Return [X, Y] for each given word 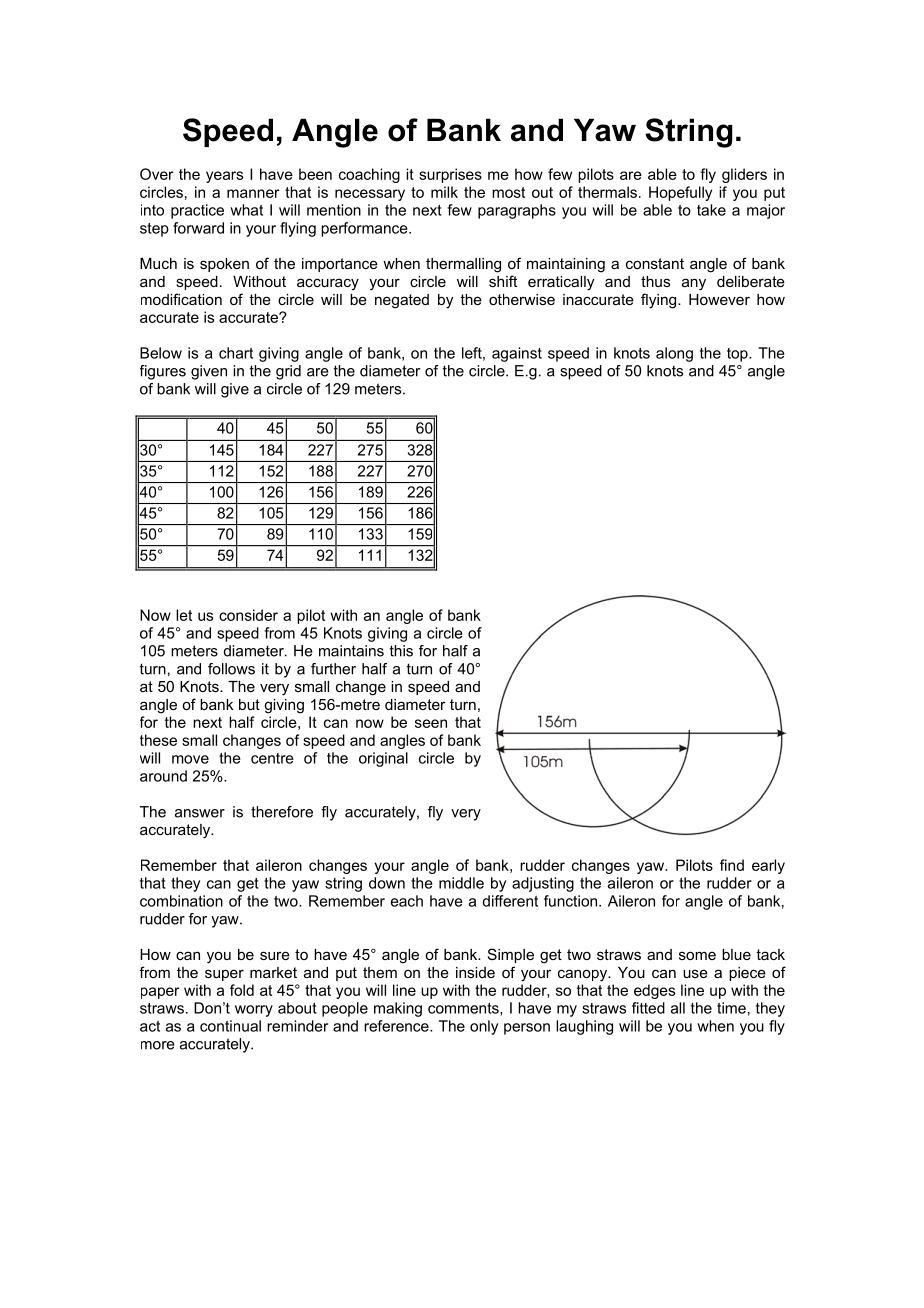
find [732, 865]
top [738, 355]
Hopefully [680, 193]
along [674, 354]
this [401, 651]
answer [200, 813]
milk [444, 192]
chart [236, 353]
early [768, 866]
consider [248, 615]
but [249, 704]
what [246, 210]
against [517, 354]
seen [431, 723]
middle [461, 883]
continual [230, 1026]
